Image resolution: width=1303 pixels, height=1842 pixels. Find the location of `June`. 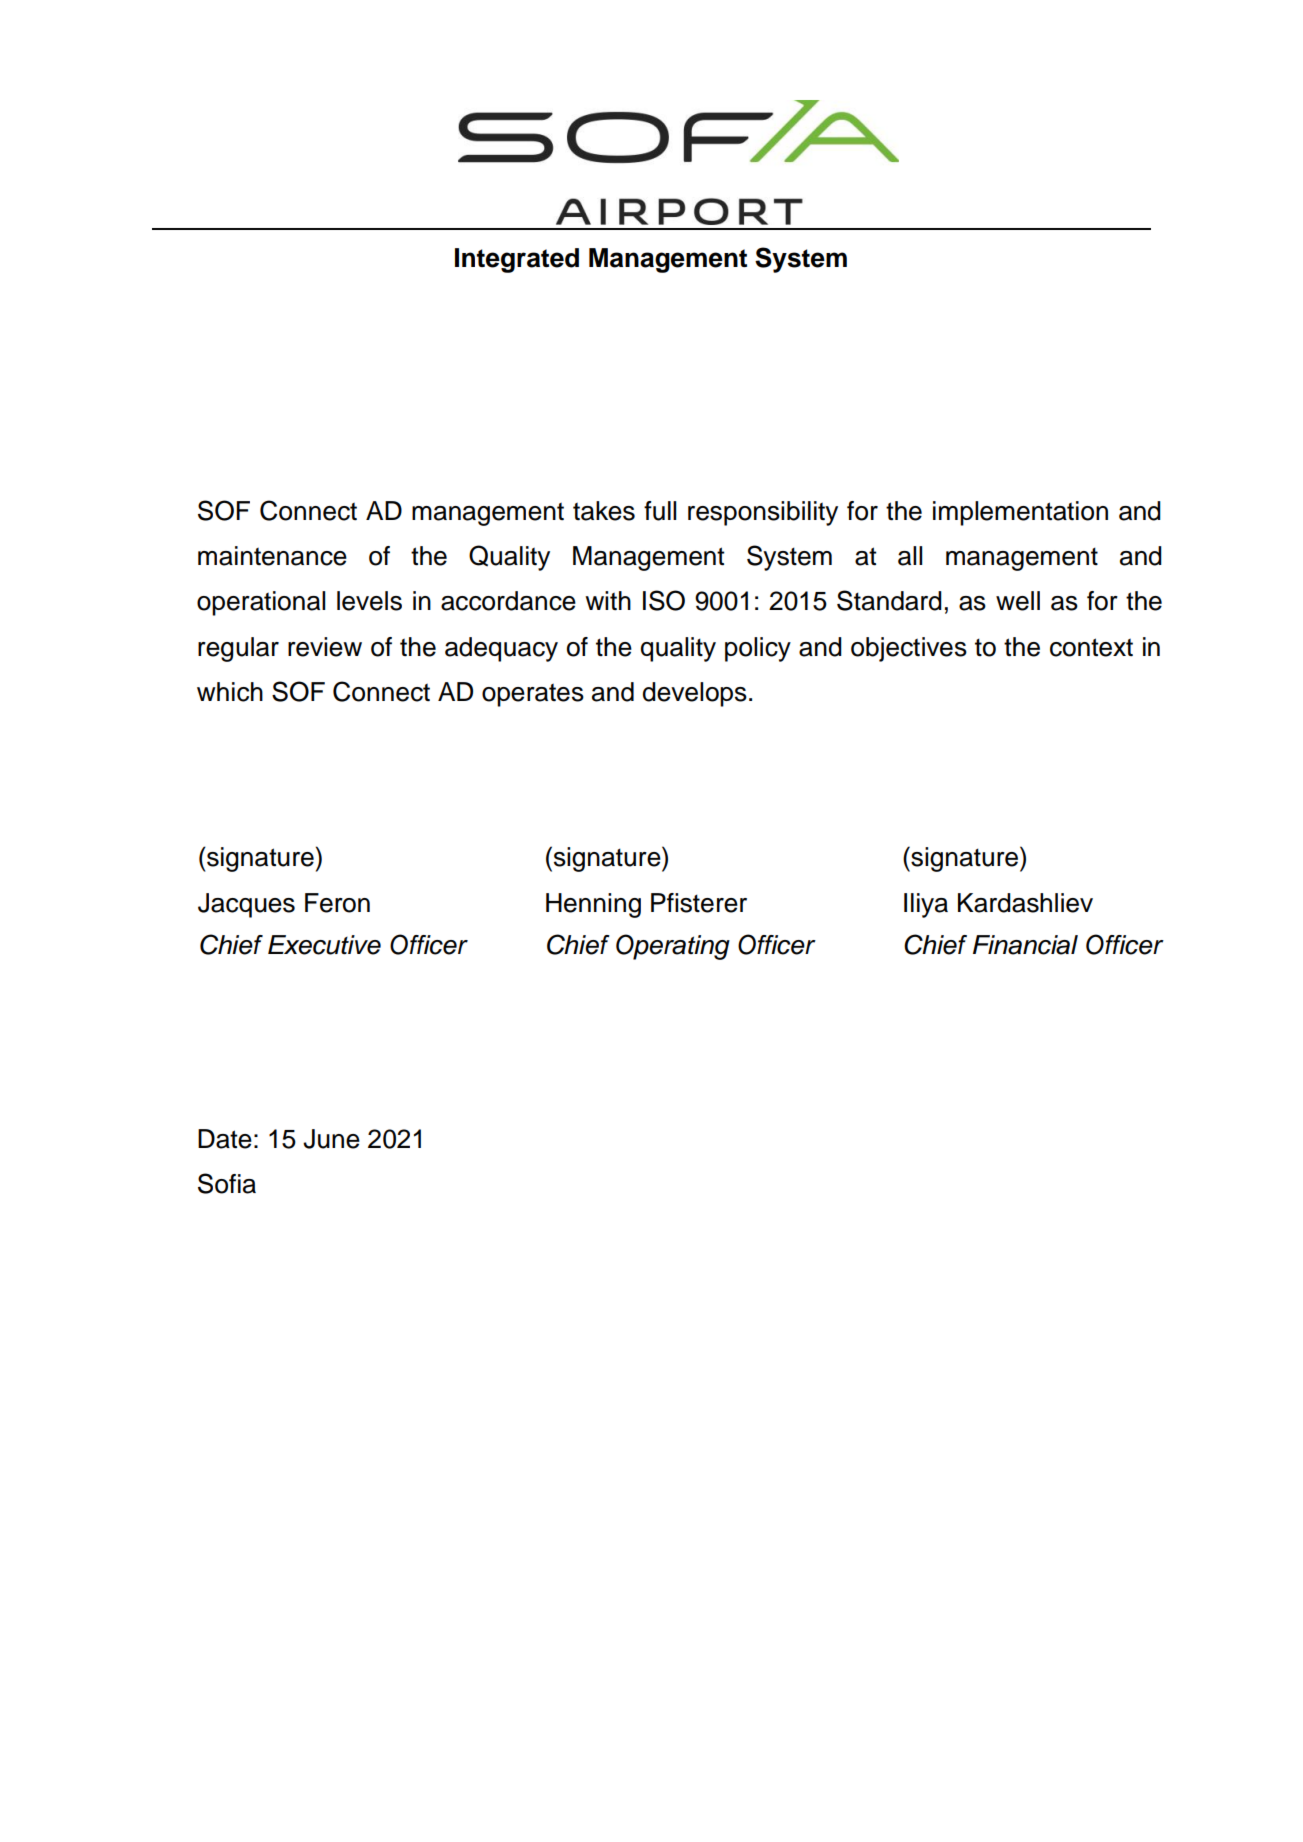

June is located at coordinates (331, 1139).
